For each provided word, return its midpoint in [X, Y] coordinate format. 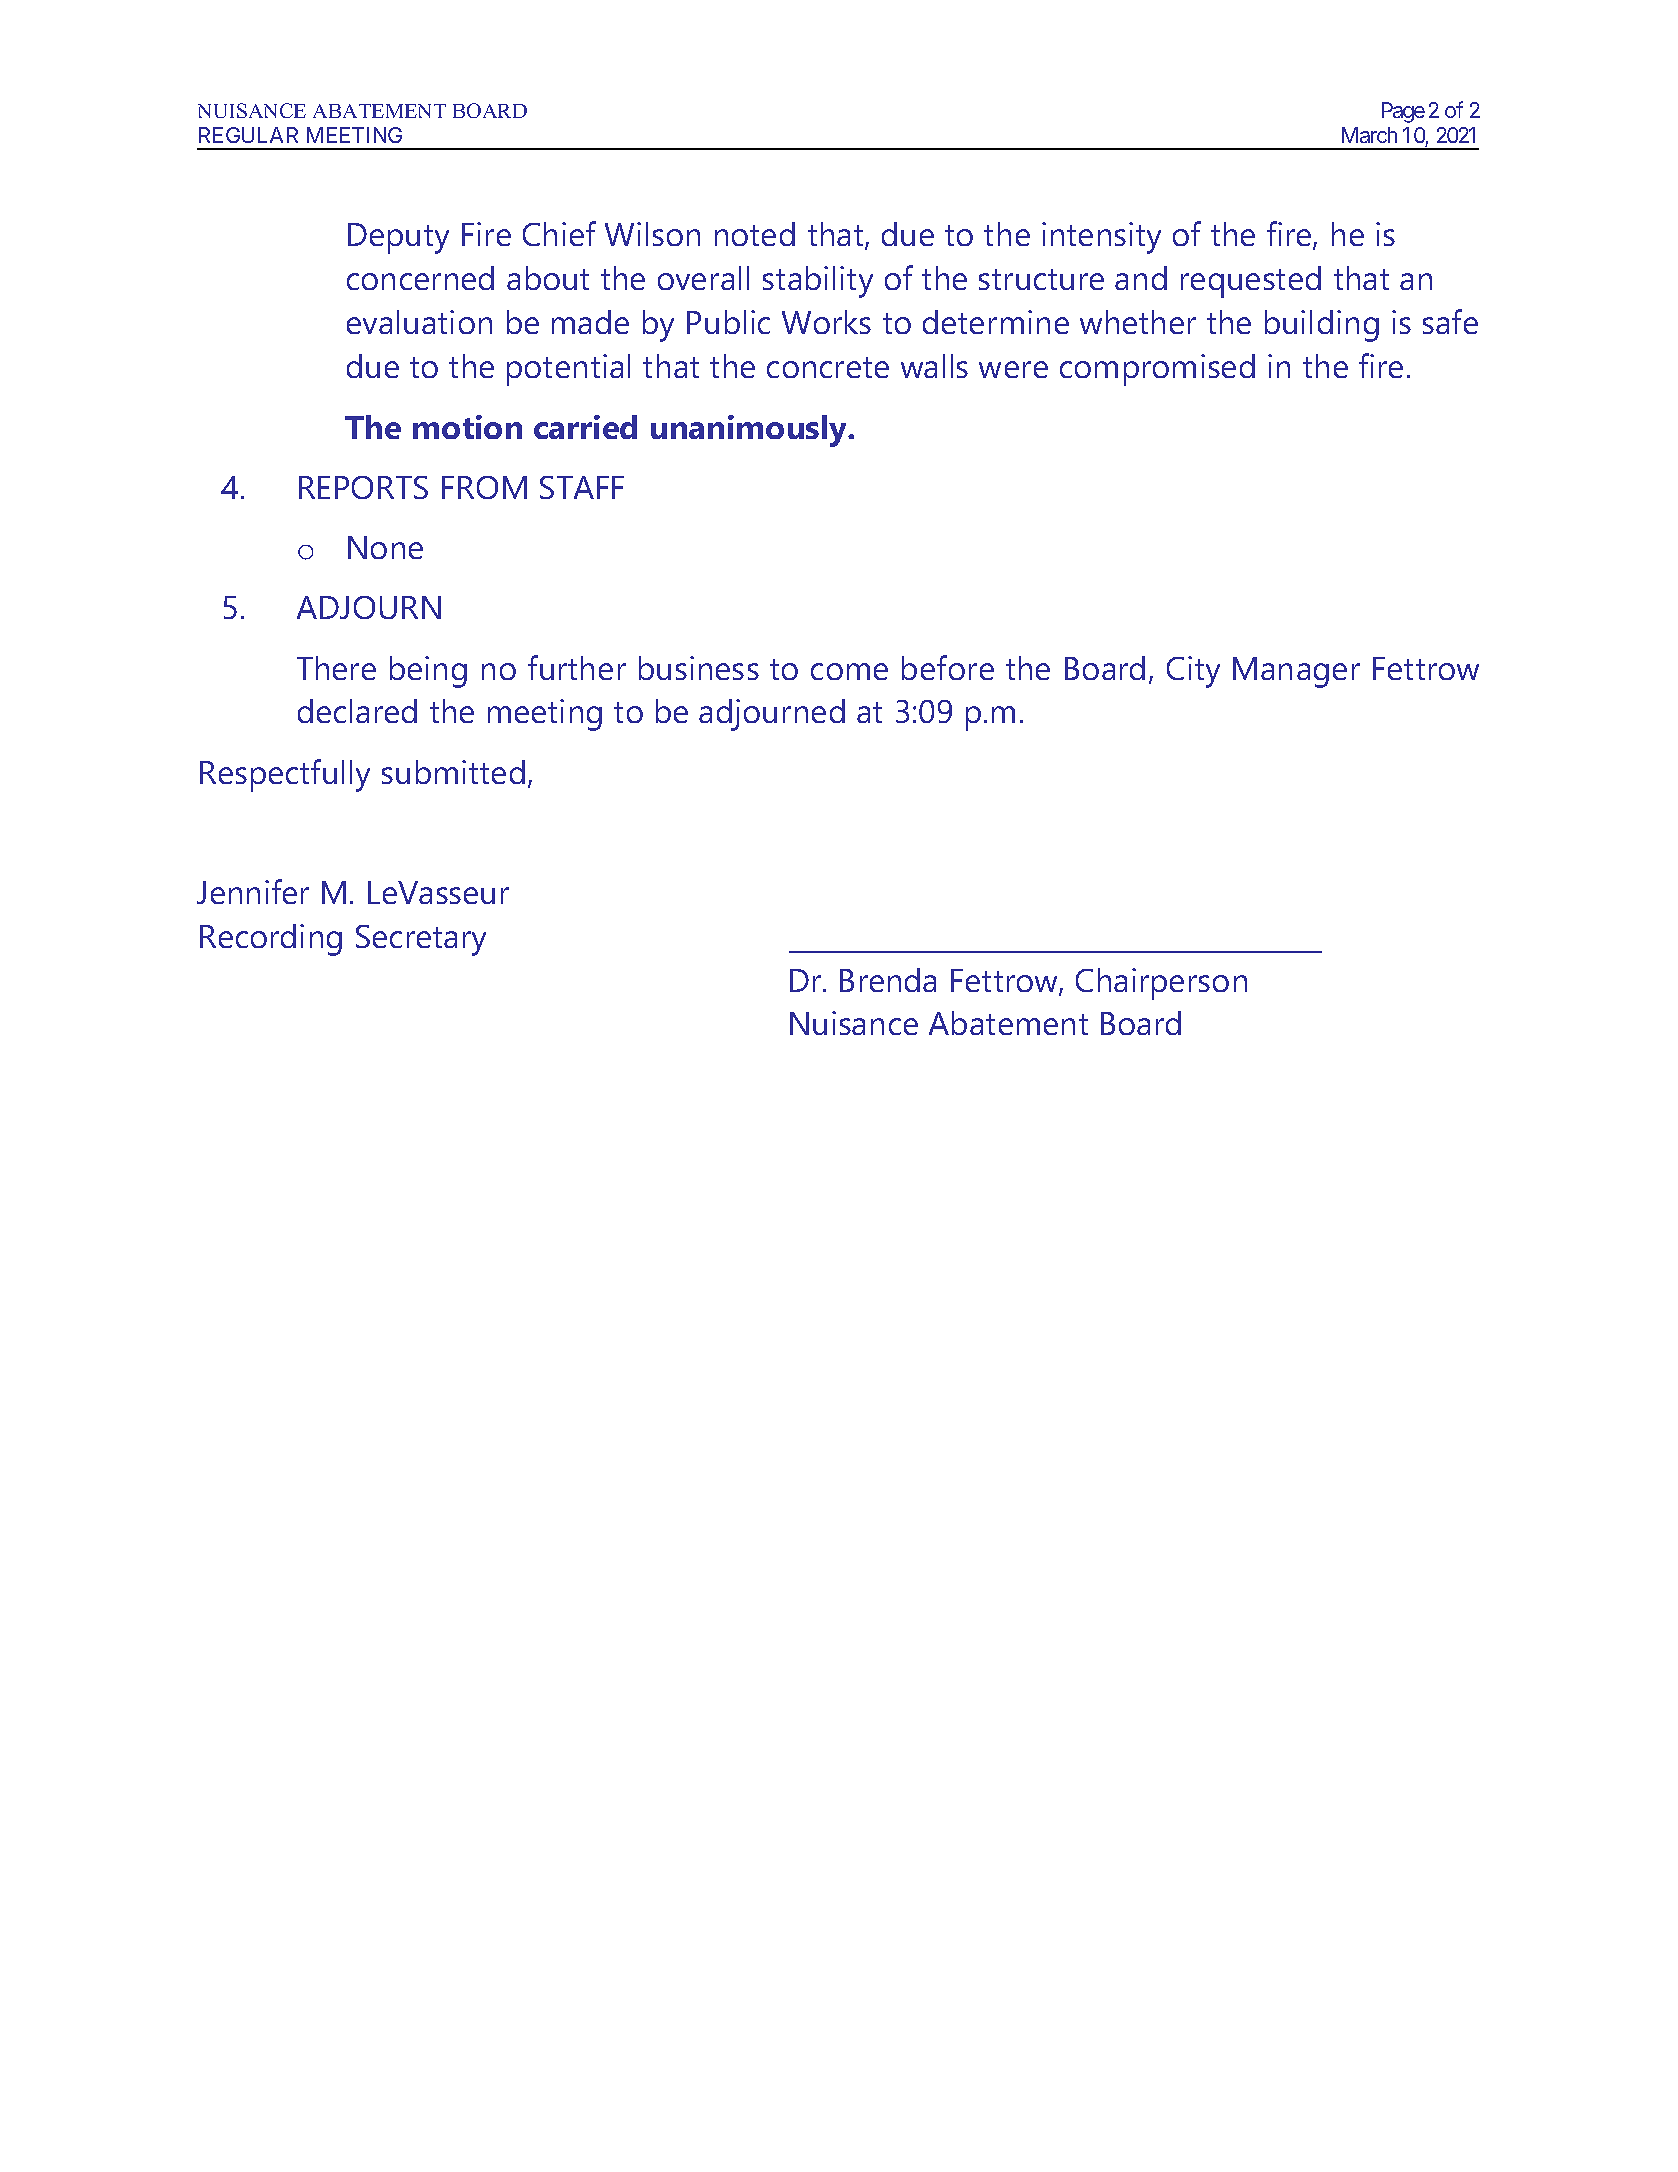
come [849, 671]
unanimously [750, 431]
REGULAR [248, 135]
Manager [1296, 672]
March [1369, 135]
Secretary [421, 940]
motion [467, 427]
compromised [1157, 370]
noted [755, 234]
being [428, 672]
